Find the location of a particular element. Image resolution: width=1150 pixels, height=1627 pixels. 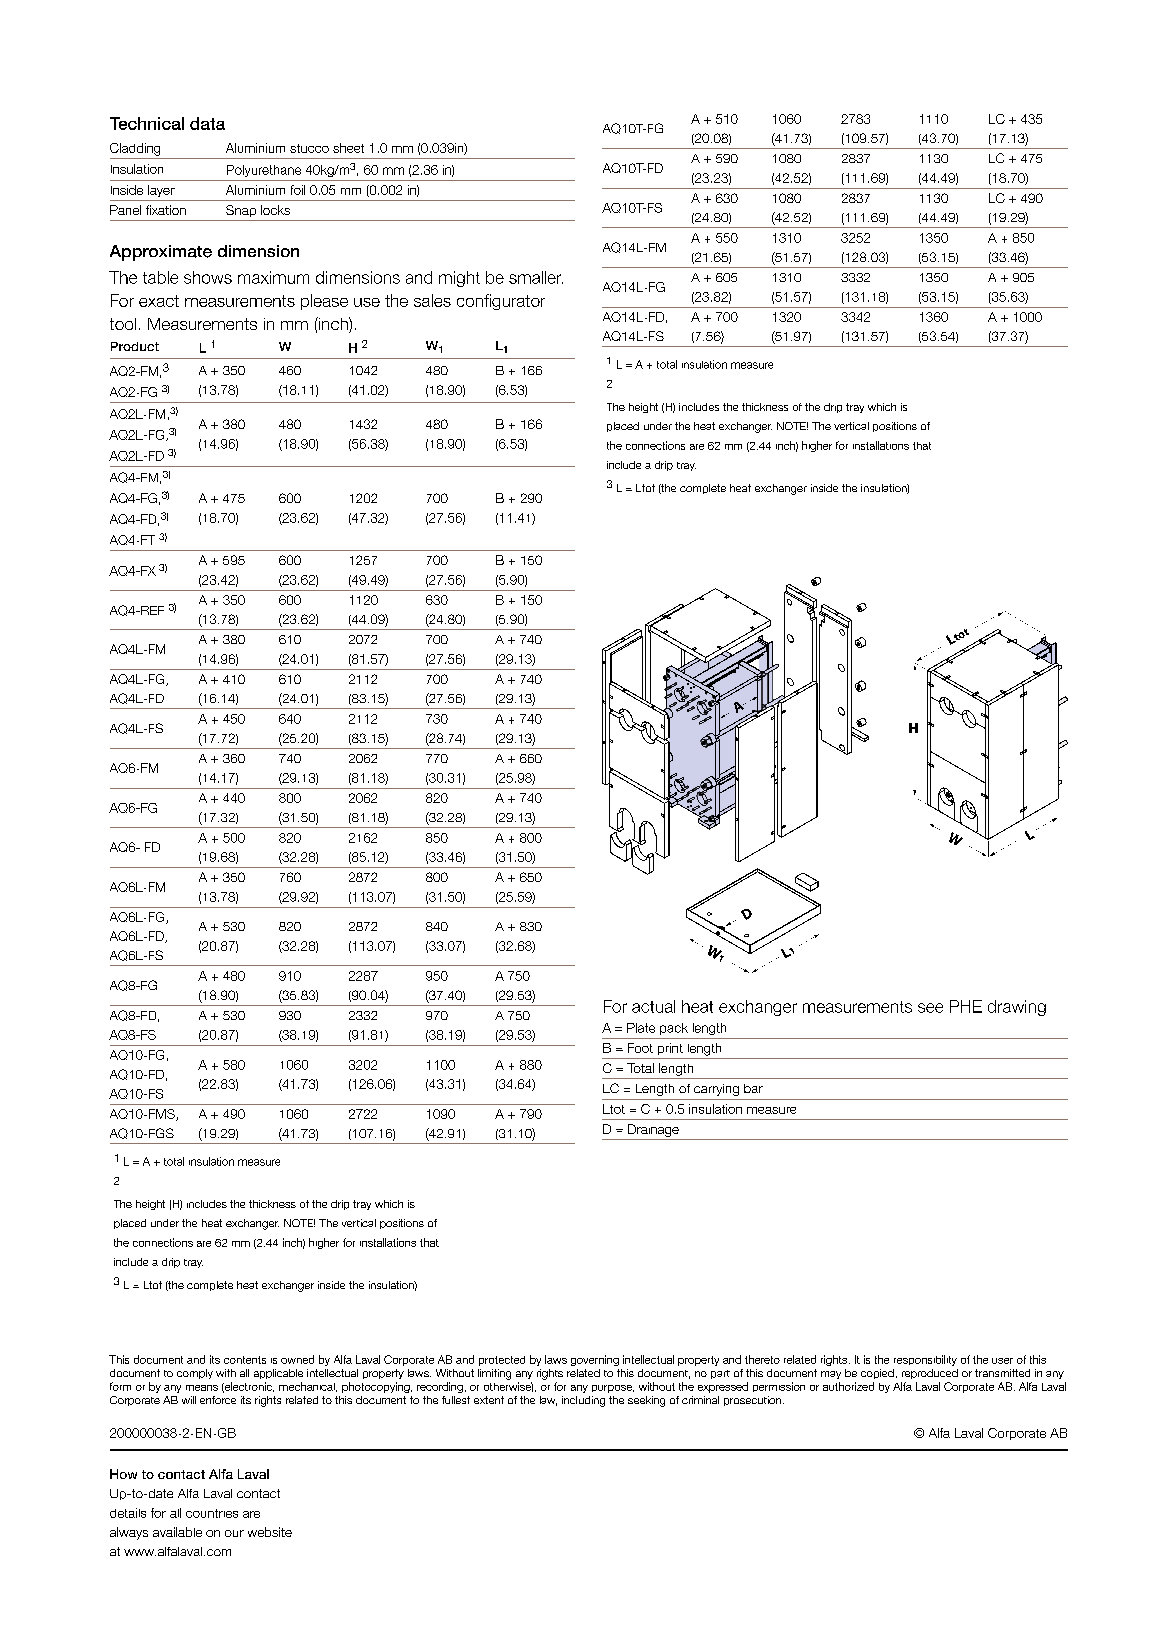

actual is located at coordinates (653, 1006).
